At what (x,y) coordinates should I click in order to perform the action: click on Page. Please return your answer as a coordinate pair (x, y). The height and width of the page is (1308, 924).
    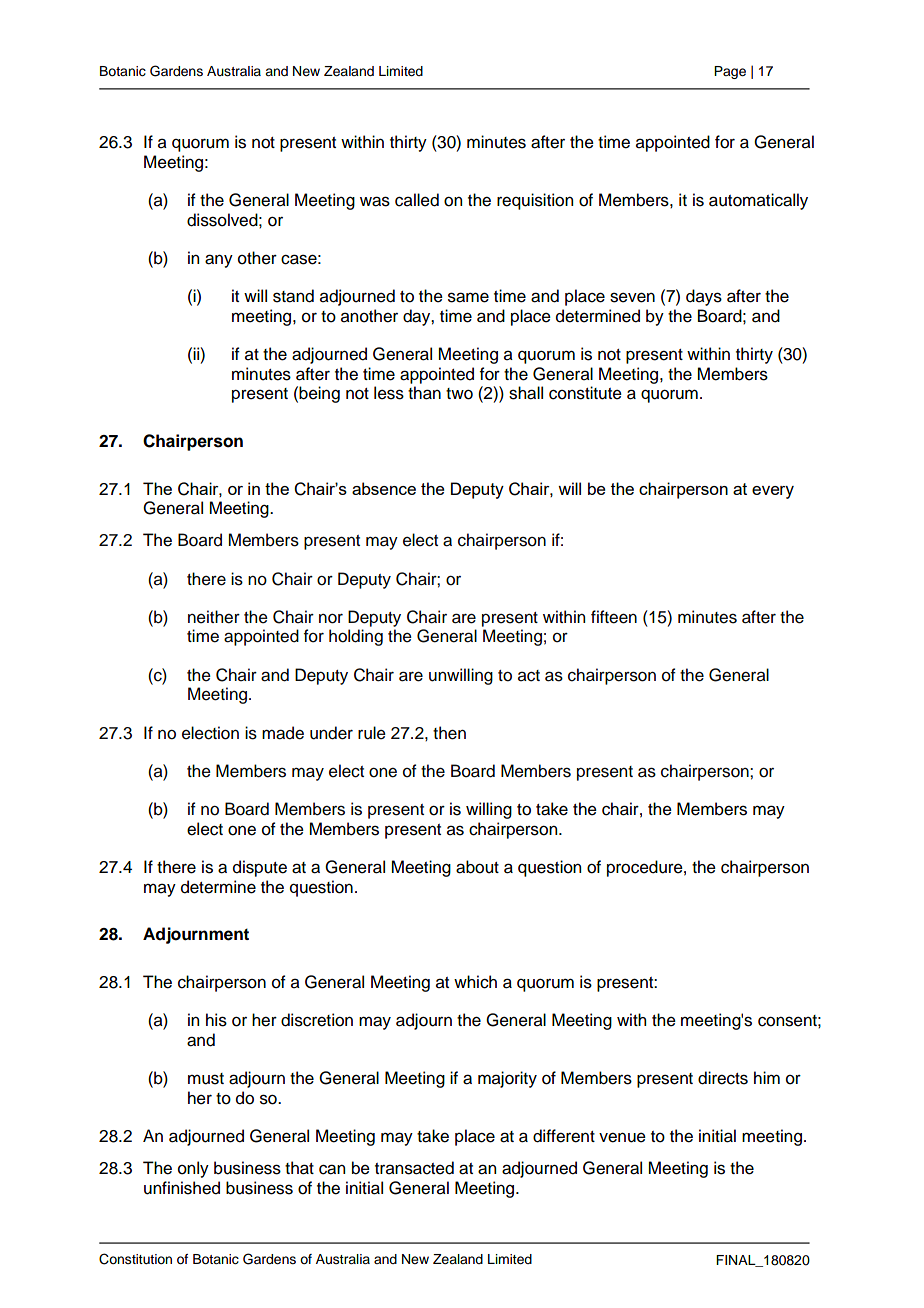
    Looking at the image, I should click on (730, 72).
